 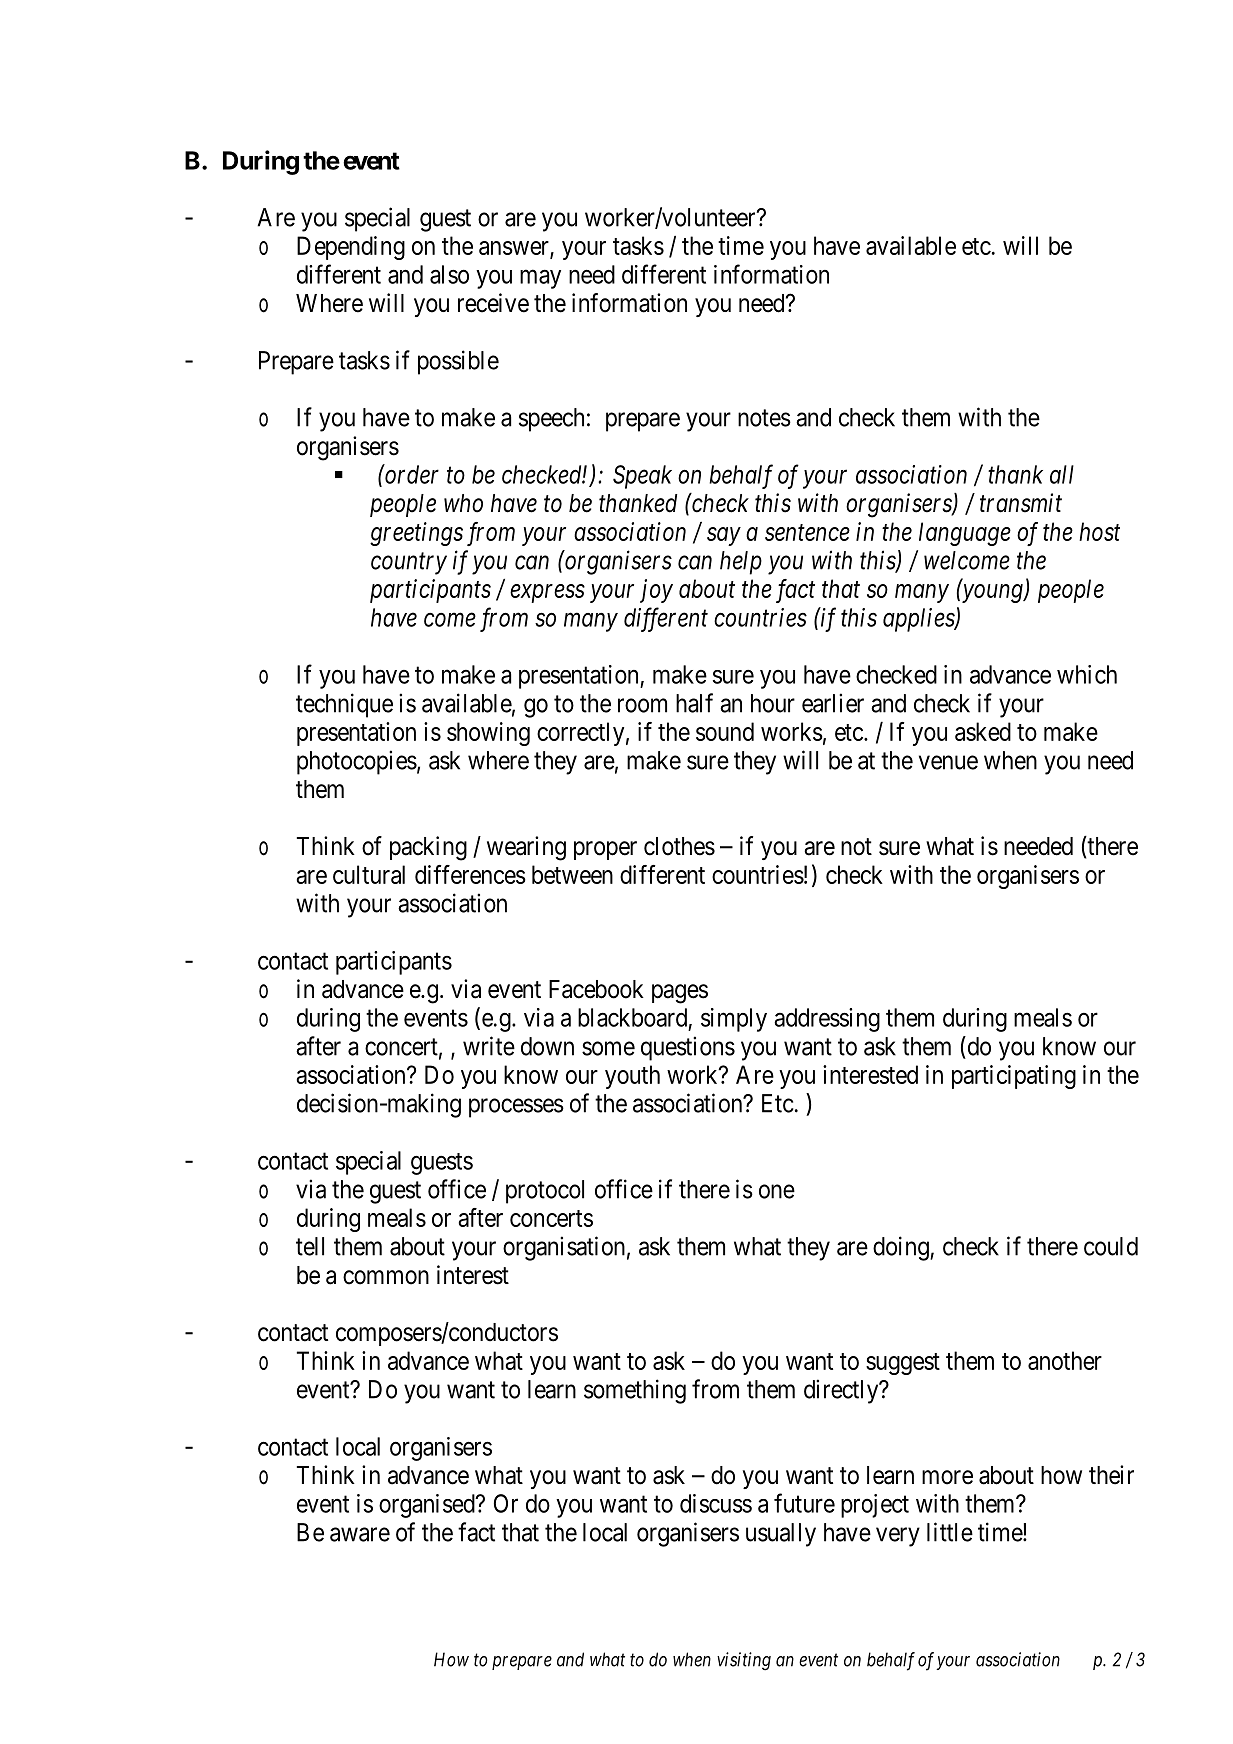 What do you see at coordinates (983, 731) in the screenshot?
I see `asked` at bounding box center [983, 731].
